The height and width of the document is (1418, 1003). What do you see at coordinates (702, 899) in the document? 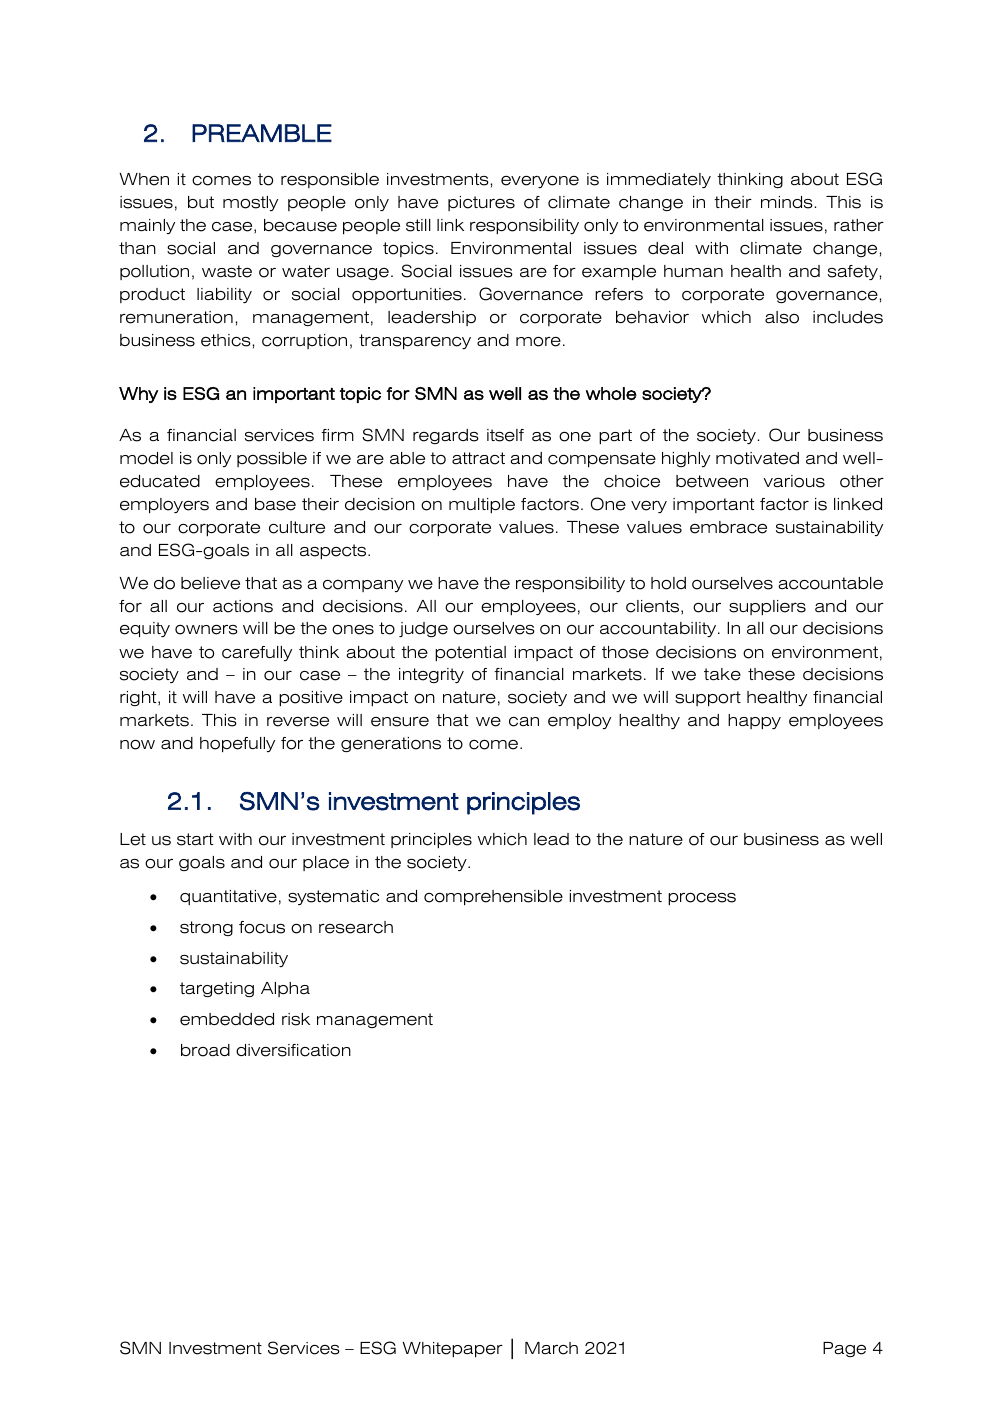
I see `process` at bounding box center [702, 899].
